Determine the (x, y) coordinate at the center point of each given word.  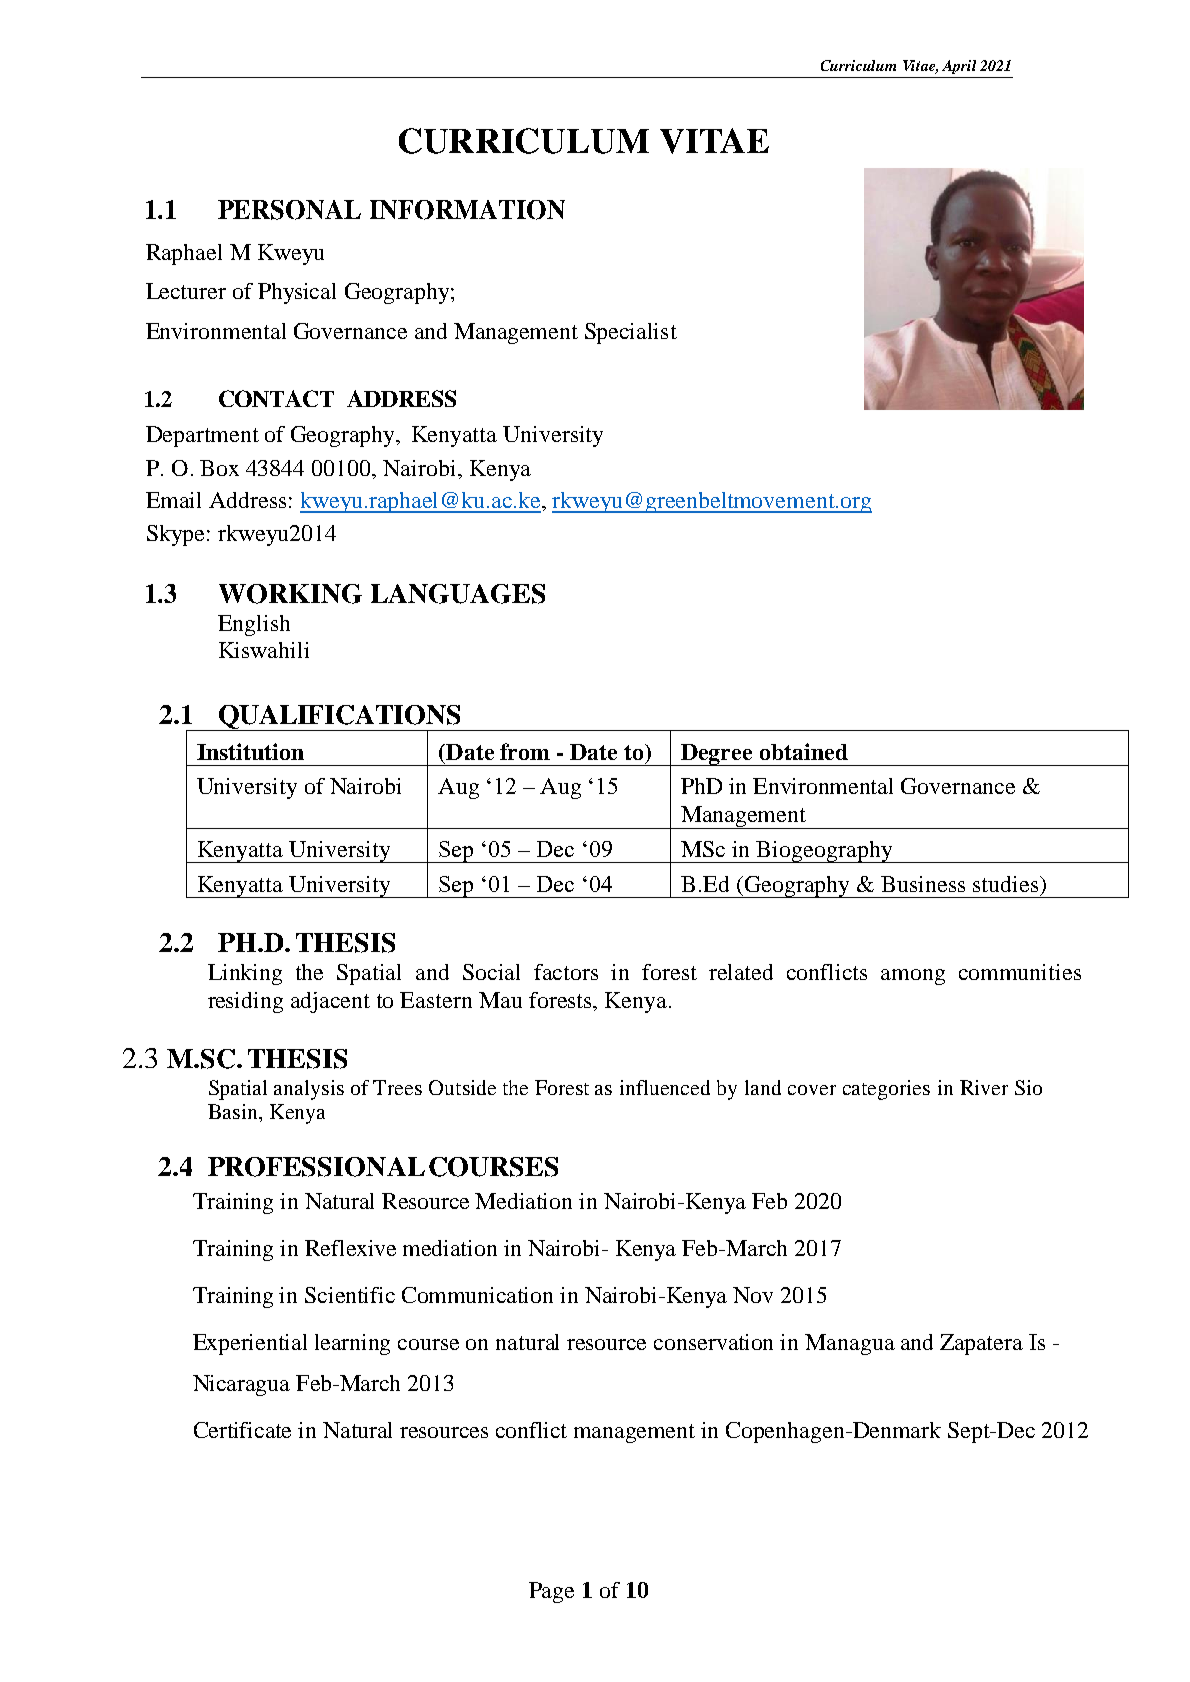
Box (219, 468)
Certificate (242, 1430)
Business (923, 884)
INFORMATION (467, 210)
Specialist (631, 333)
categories (886, 1090)
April (959, 67)
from (525, 751)
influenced (665, 1087)
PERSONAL (289, 210)
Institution (250, 751)
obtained (804, 751)
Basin (234, 1111)
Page (551, 1592)
